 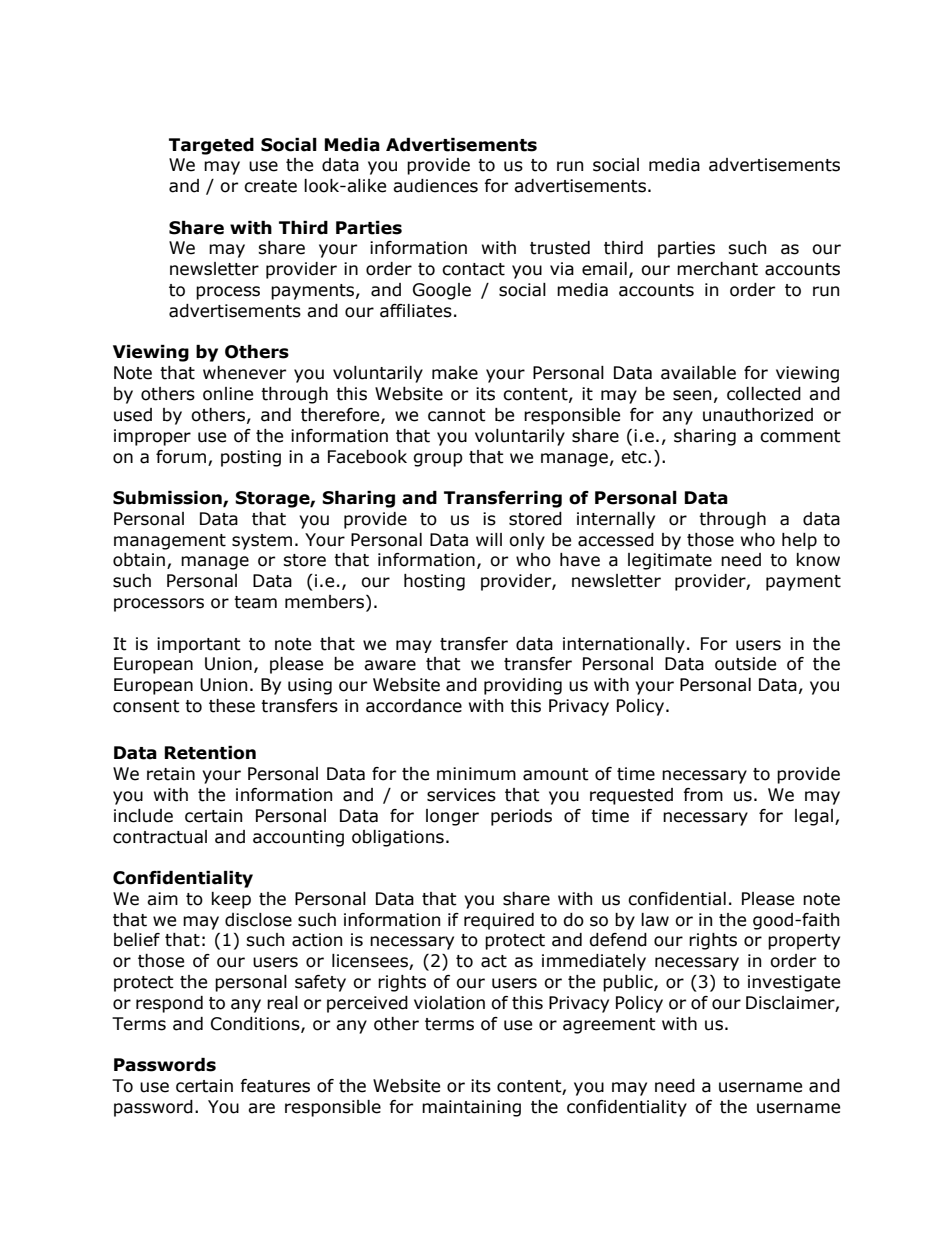 I want to click on merchant, so click(x=717, y=269).
